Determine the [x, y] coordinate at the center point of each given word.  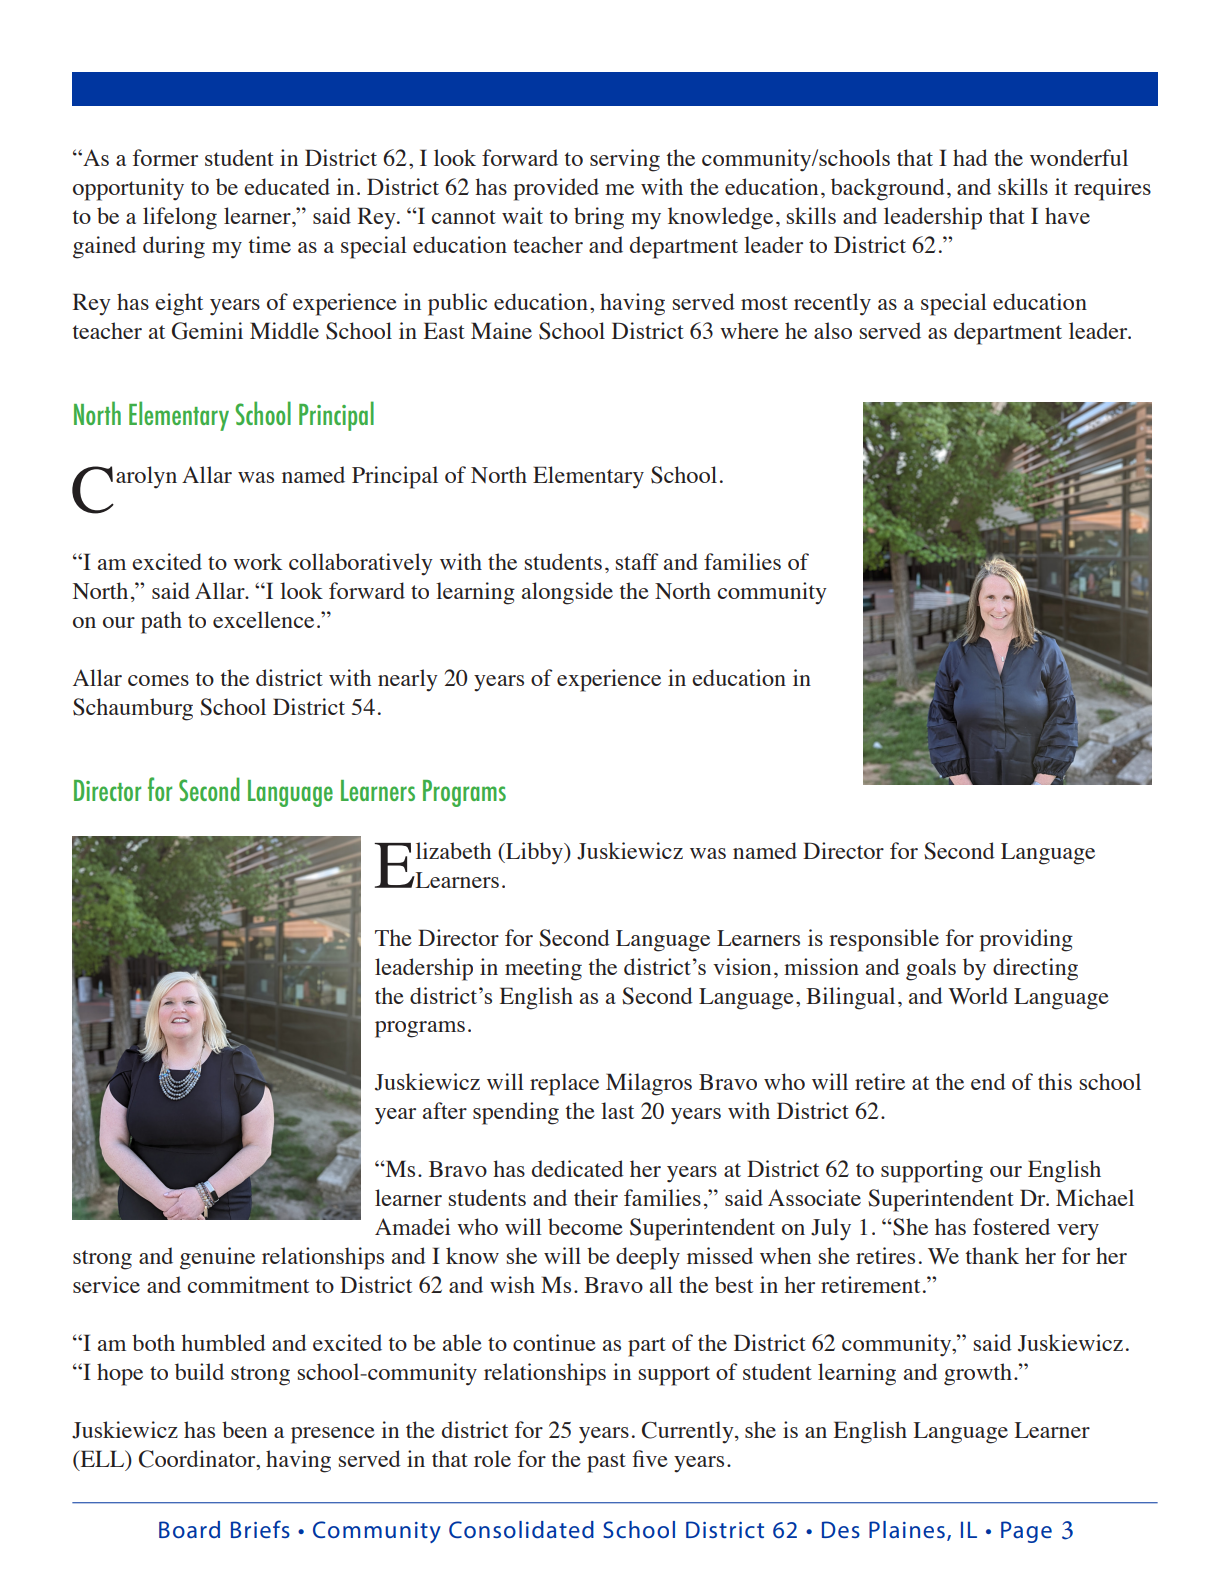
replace [564, 1084]
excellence [263, 619]
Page [1026, 1532]
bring [599, 218]
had [970, 157]
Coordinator [198, 1460]
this [1055, 1081]
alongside [567, 593]
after [445, 1110]
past [606, 1463]
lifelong [180, 218]
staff [637, 561]
